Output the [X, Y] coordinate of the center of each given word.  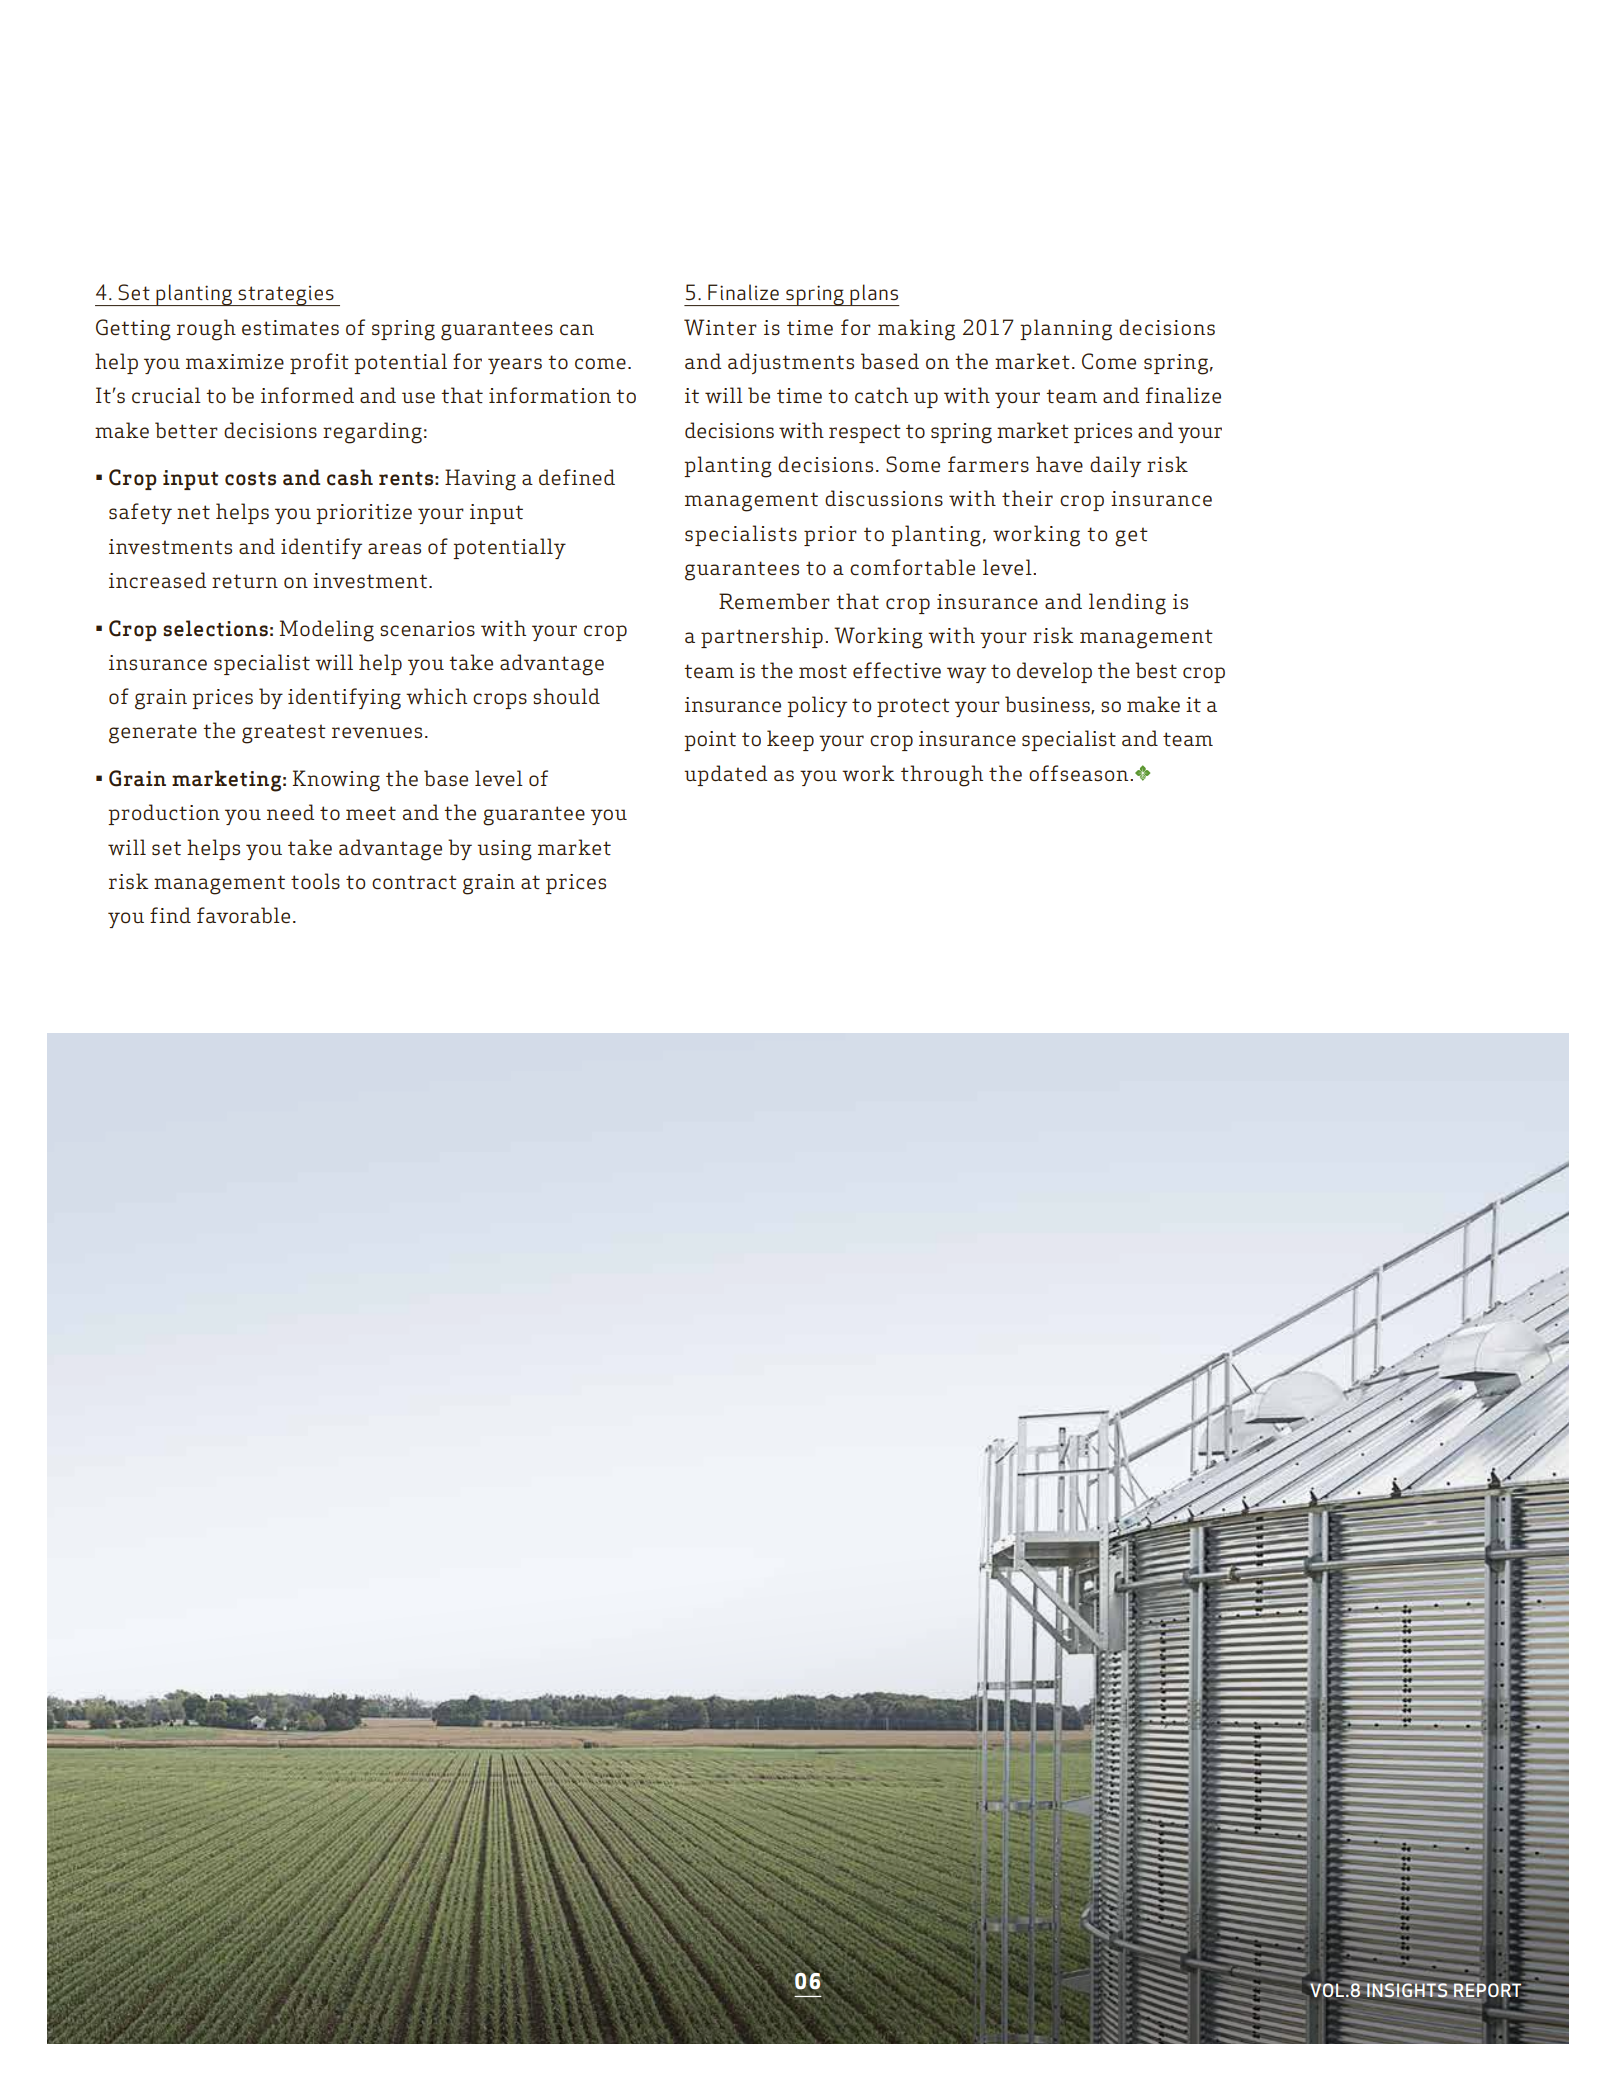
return [245, 581]
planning [1066, 330]
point [710, 741]
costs [250, 479]
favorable [243, 915]
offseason [1078, 773]
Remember [774, 601]
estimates [290, 327]
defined [577, 477]
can [577, 329]
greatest [284, 734]
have [1059, 464]
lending [1127, 604]
